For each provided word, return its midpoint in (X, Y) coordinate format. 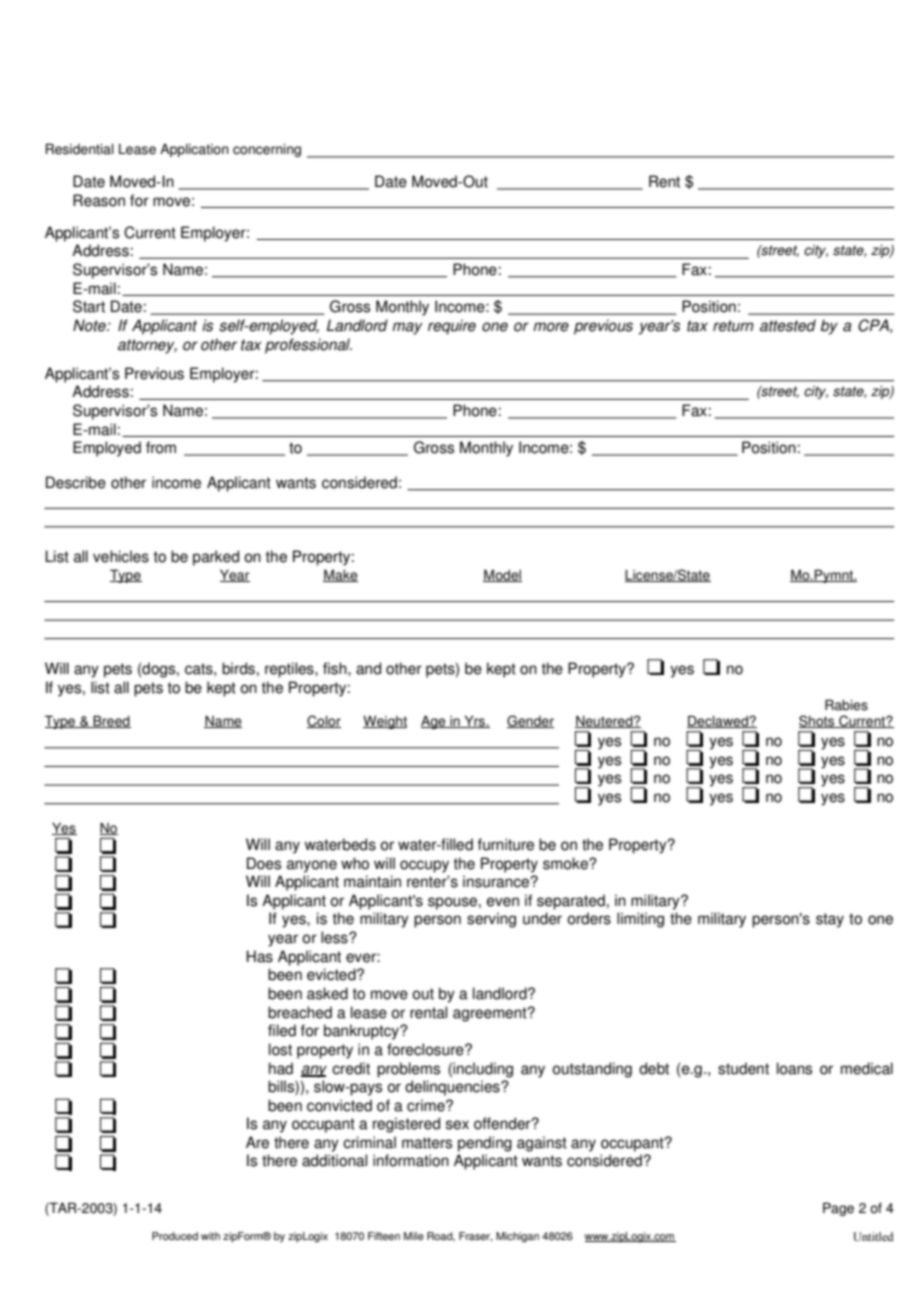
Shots (818, 721)
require (452, 327)
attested (788, 325)
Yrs (474, 721)
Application (194, 150)
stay (830, 920)
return (733, 326)
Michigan (517, 1237)
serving (491, 920)
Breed (111, 721)
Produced (175, 1236)
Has (260, 956)
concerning (267, 150)
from (161, 447)
